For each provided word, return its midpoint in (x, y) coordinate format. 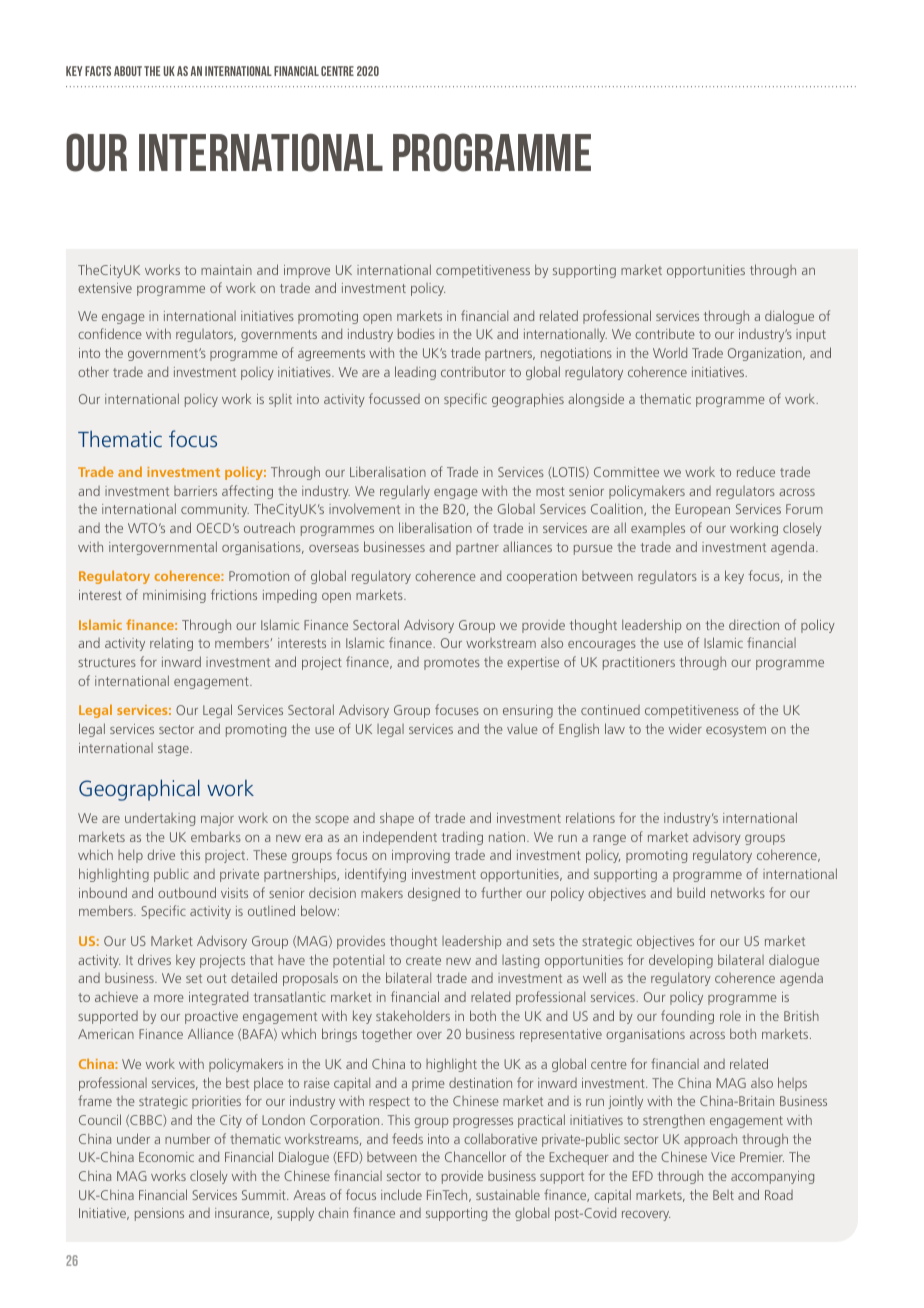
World (670, 352)
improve (307, 271)
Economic (166, 1157)
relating (171, 644)
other (93, 371)
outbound (187, 892)
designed (434, 894)
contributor (473, 372)
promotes (452, 664)
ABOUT (128, 71)
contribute (665, 333)
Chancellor (475, 1156)
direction (754, 624)
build (691, 892)
